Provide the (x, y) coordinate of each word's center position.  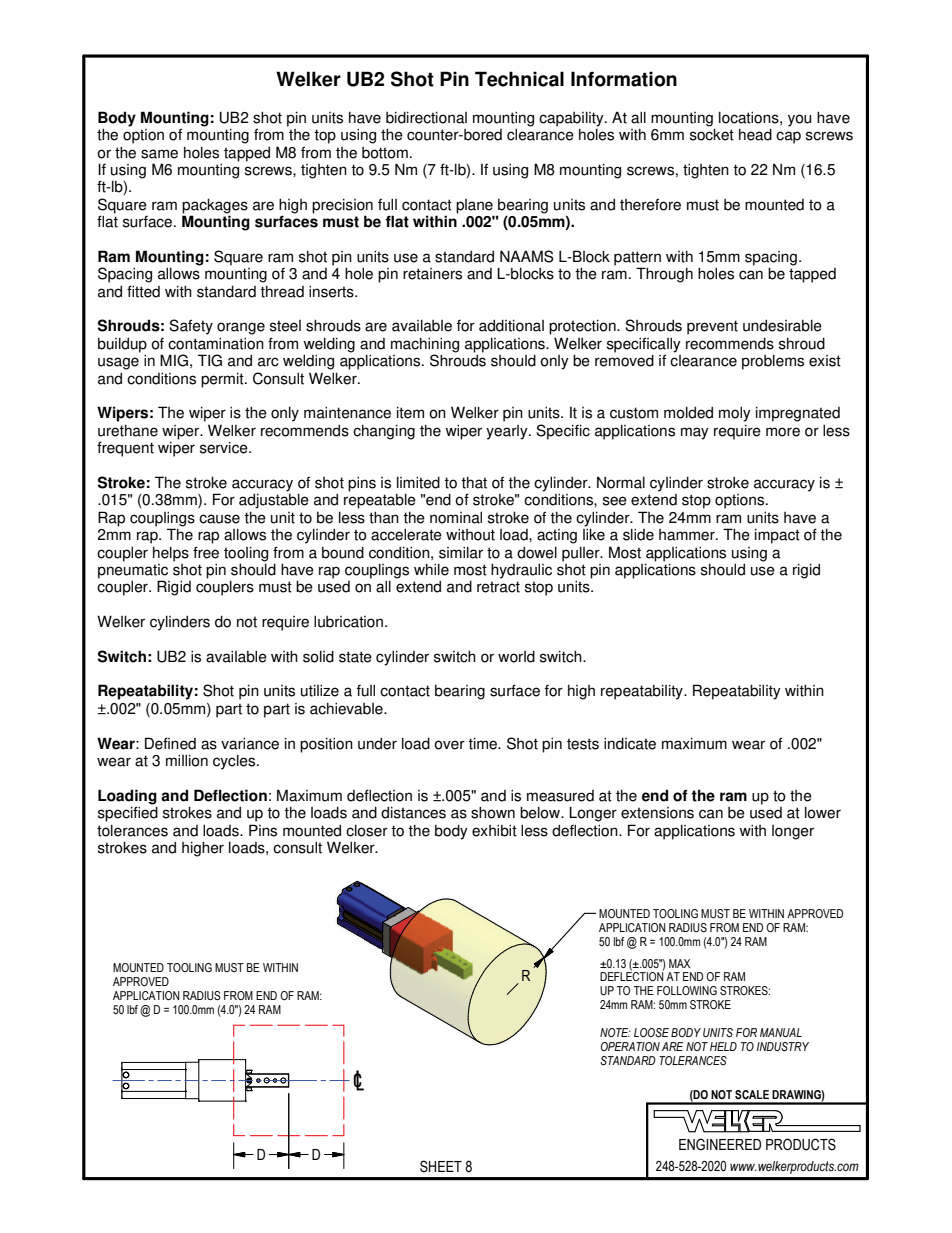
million (187, 760)
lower (823, 812)
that (474, 483)
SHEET (441, 1166)
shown (493, 812)
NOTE (615, 1032)
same (159, 154)
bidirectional (426, 117)
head (755, 134)
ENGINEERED (720, 1144)
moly (735, 414)
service (225, 447)
